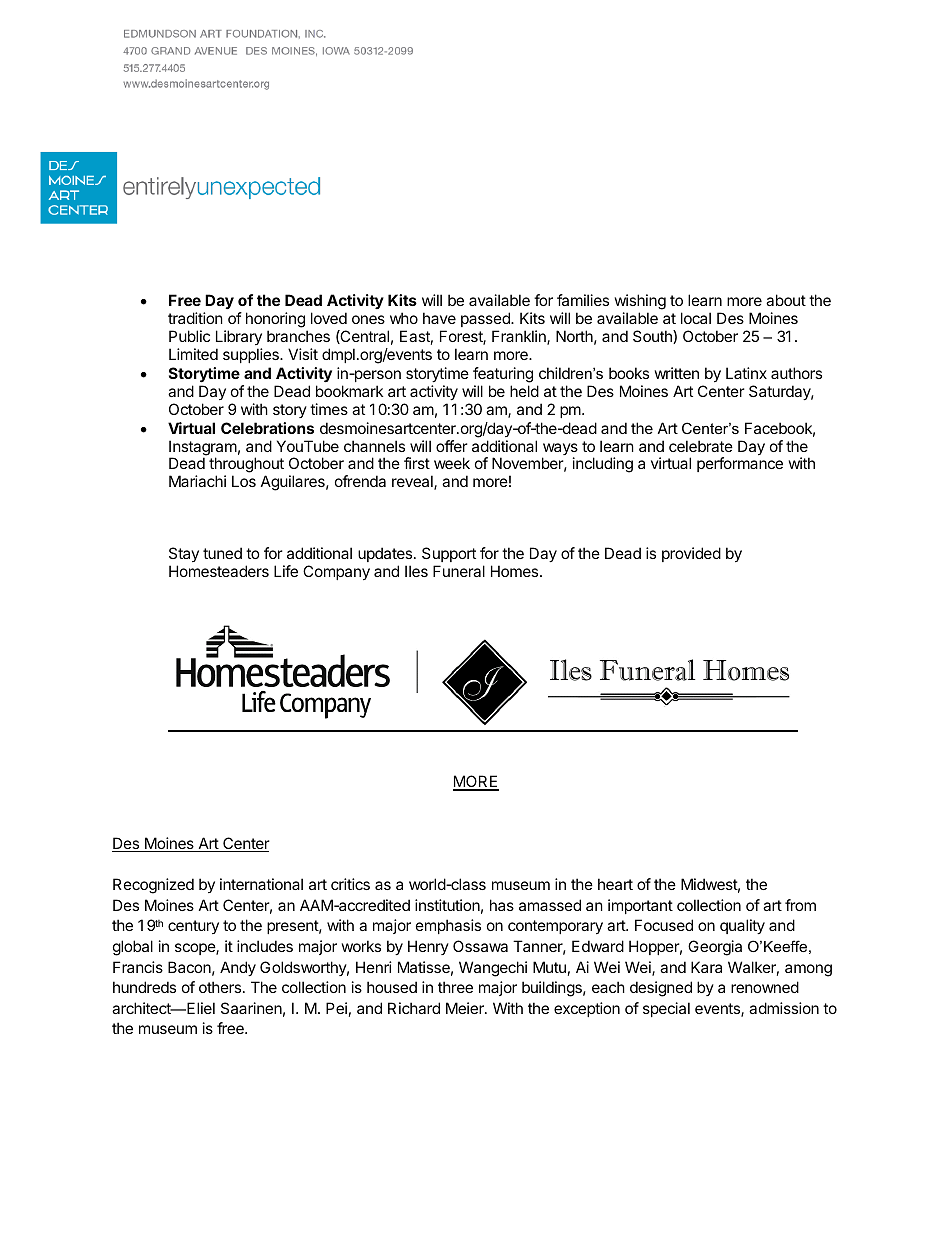 The height and width of the screenshot is (1233, 952). I want to click on international, so click(261, 884).
